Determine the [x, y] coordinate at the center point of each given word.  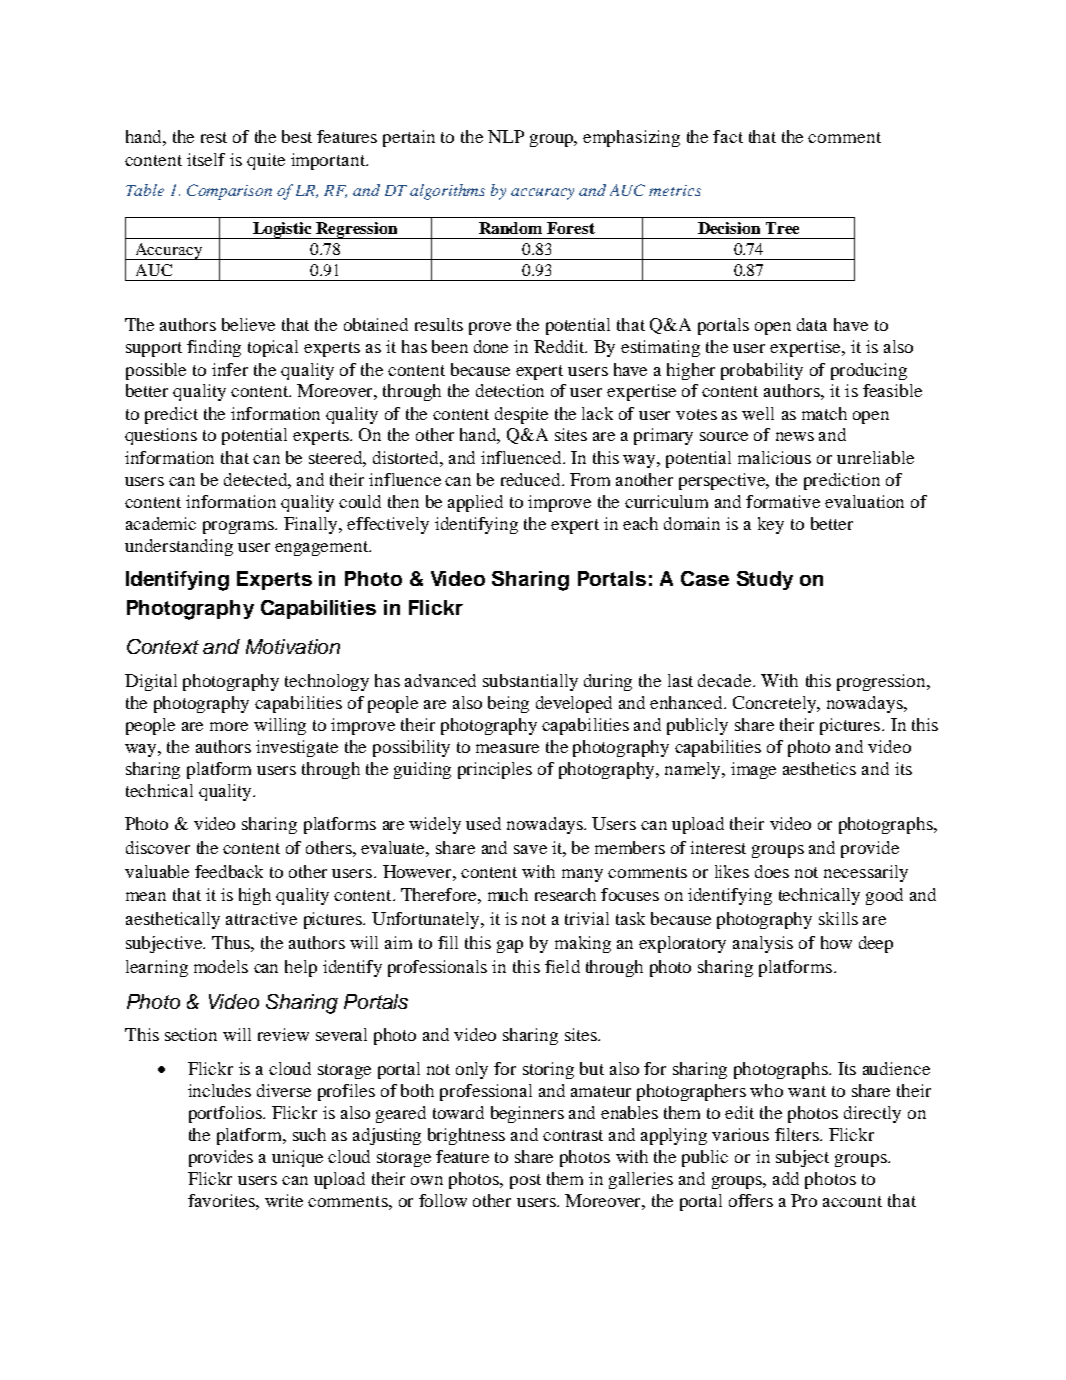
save [530, 849]
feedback [229, 871]
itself [206, 159]
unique [297, 1158]
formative [783, 501]
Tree [782, 228]
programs [240, 527]
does [772, 871]
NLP [506, 136]
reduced [532, 479]
